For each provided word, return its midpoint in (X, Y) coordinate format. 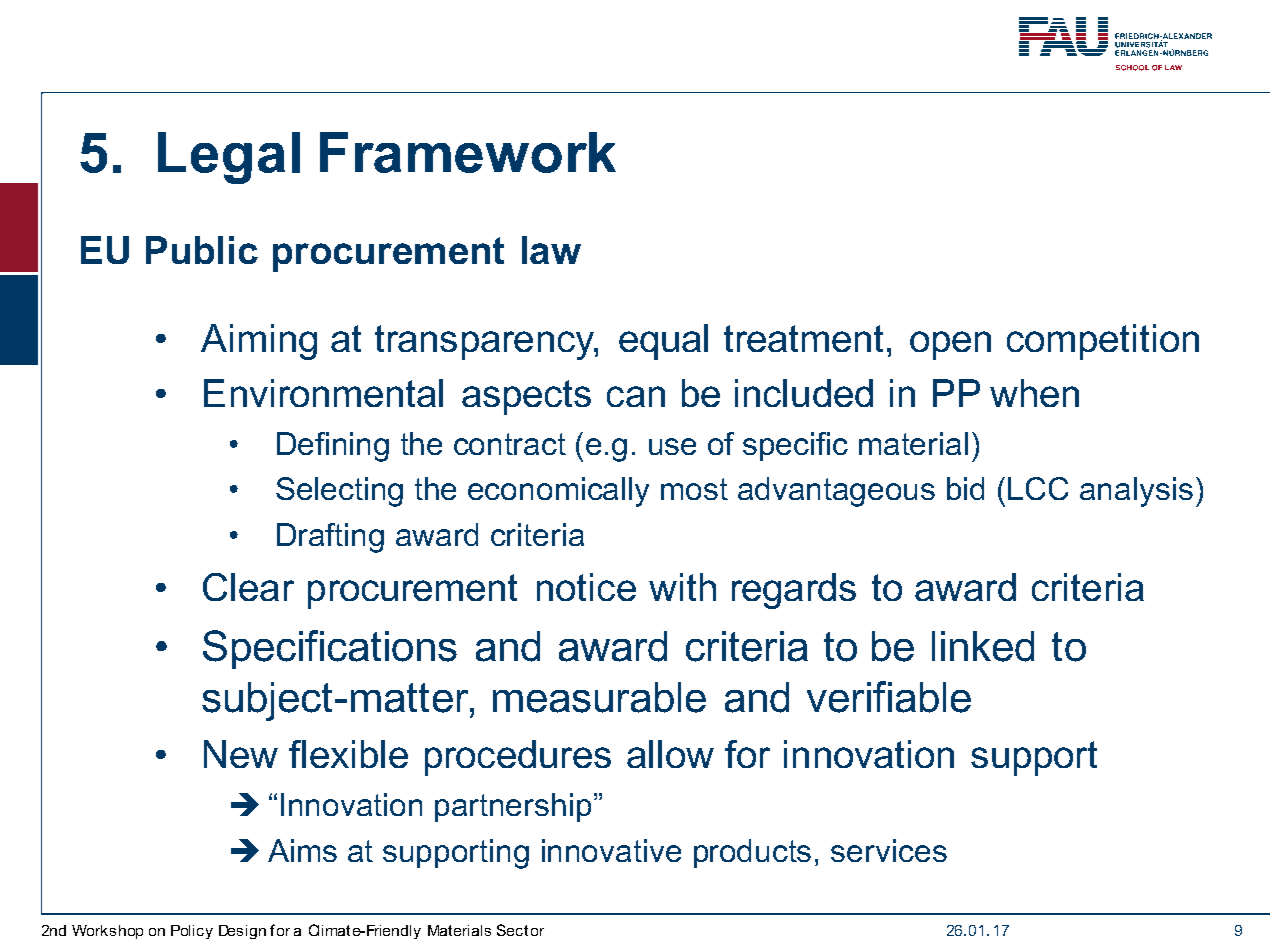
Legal (229, 158)
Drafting (330, 538)
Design (242, 932)
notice (586, 587)
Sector (520, 930)
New (241, 754)
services (889, 850)
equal (663, 342)
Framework (468, 152)
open (950, 345)
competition (1103, 342)
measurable (599, 697)
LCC (1038, 488)
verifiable (889, 697)
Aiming (259, 342)
